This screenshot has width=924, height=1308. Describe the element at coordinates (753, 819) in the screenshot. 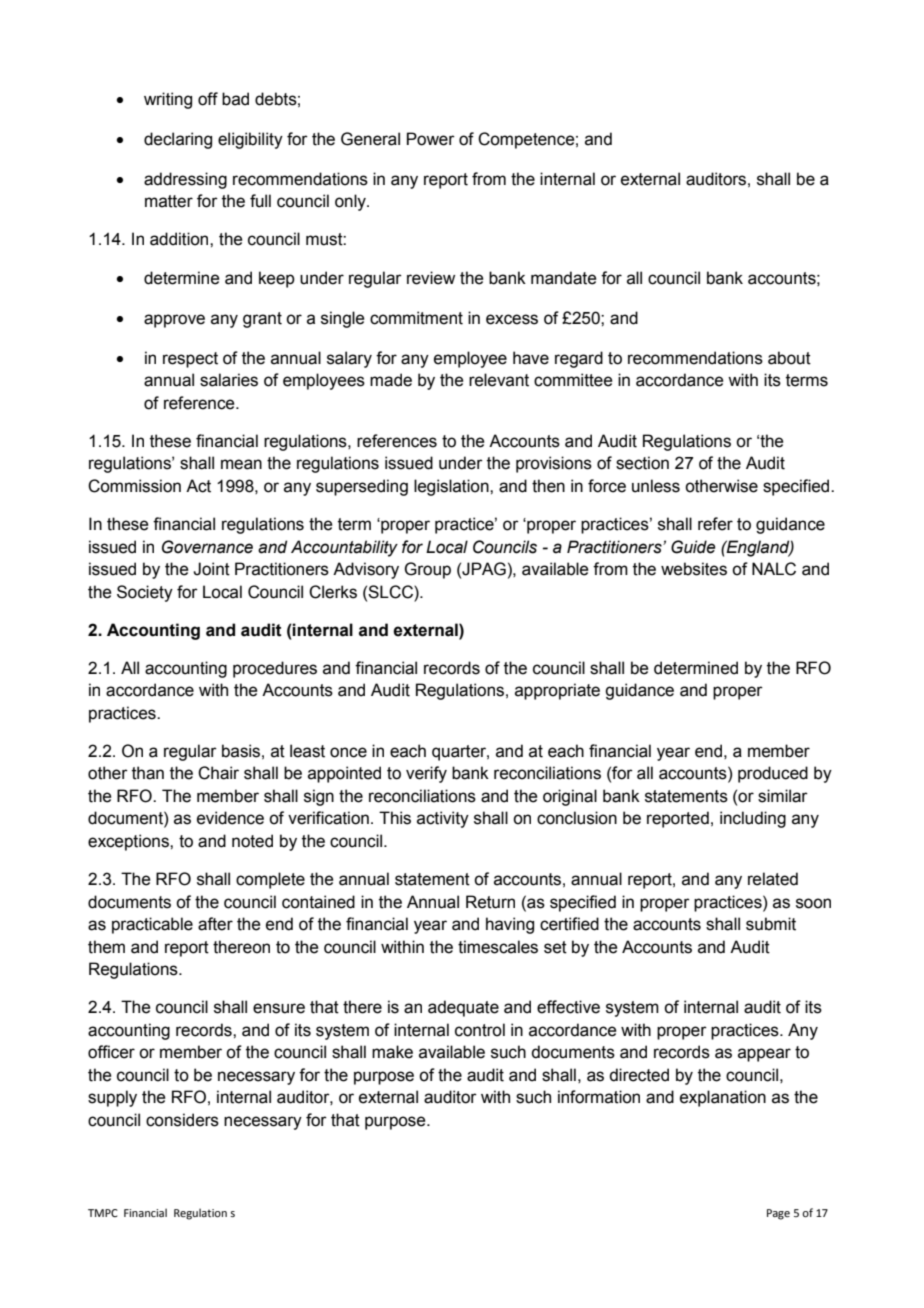

I see `including` at that location.
